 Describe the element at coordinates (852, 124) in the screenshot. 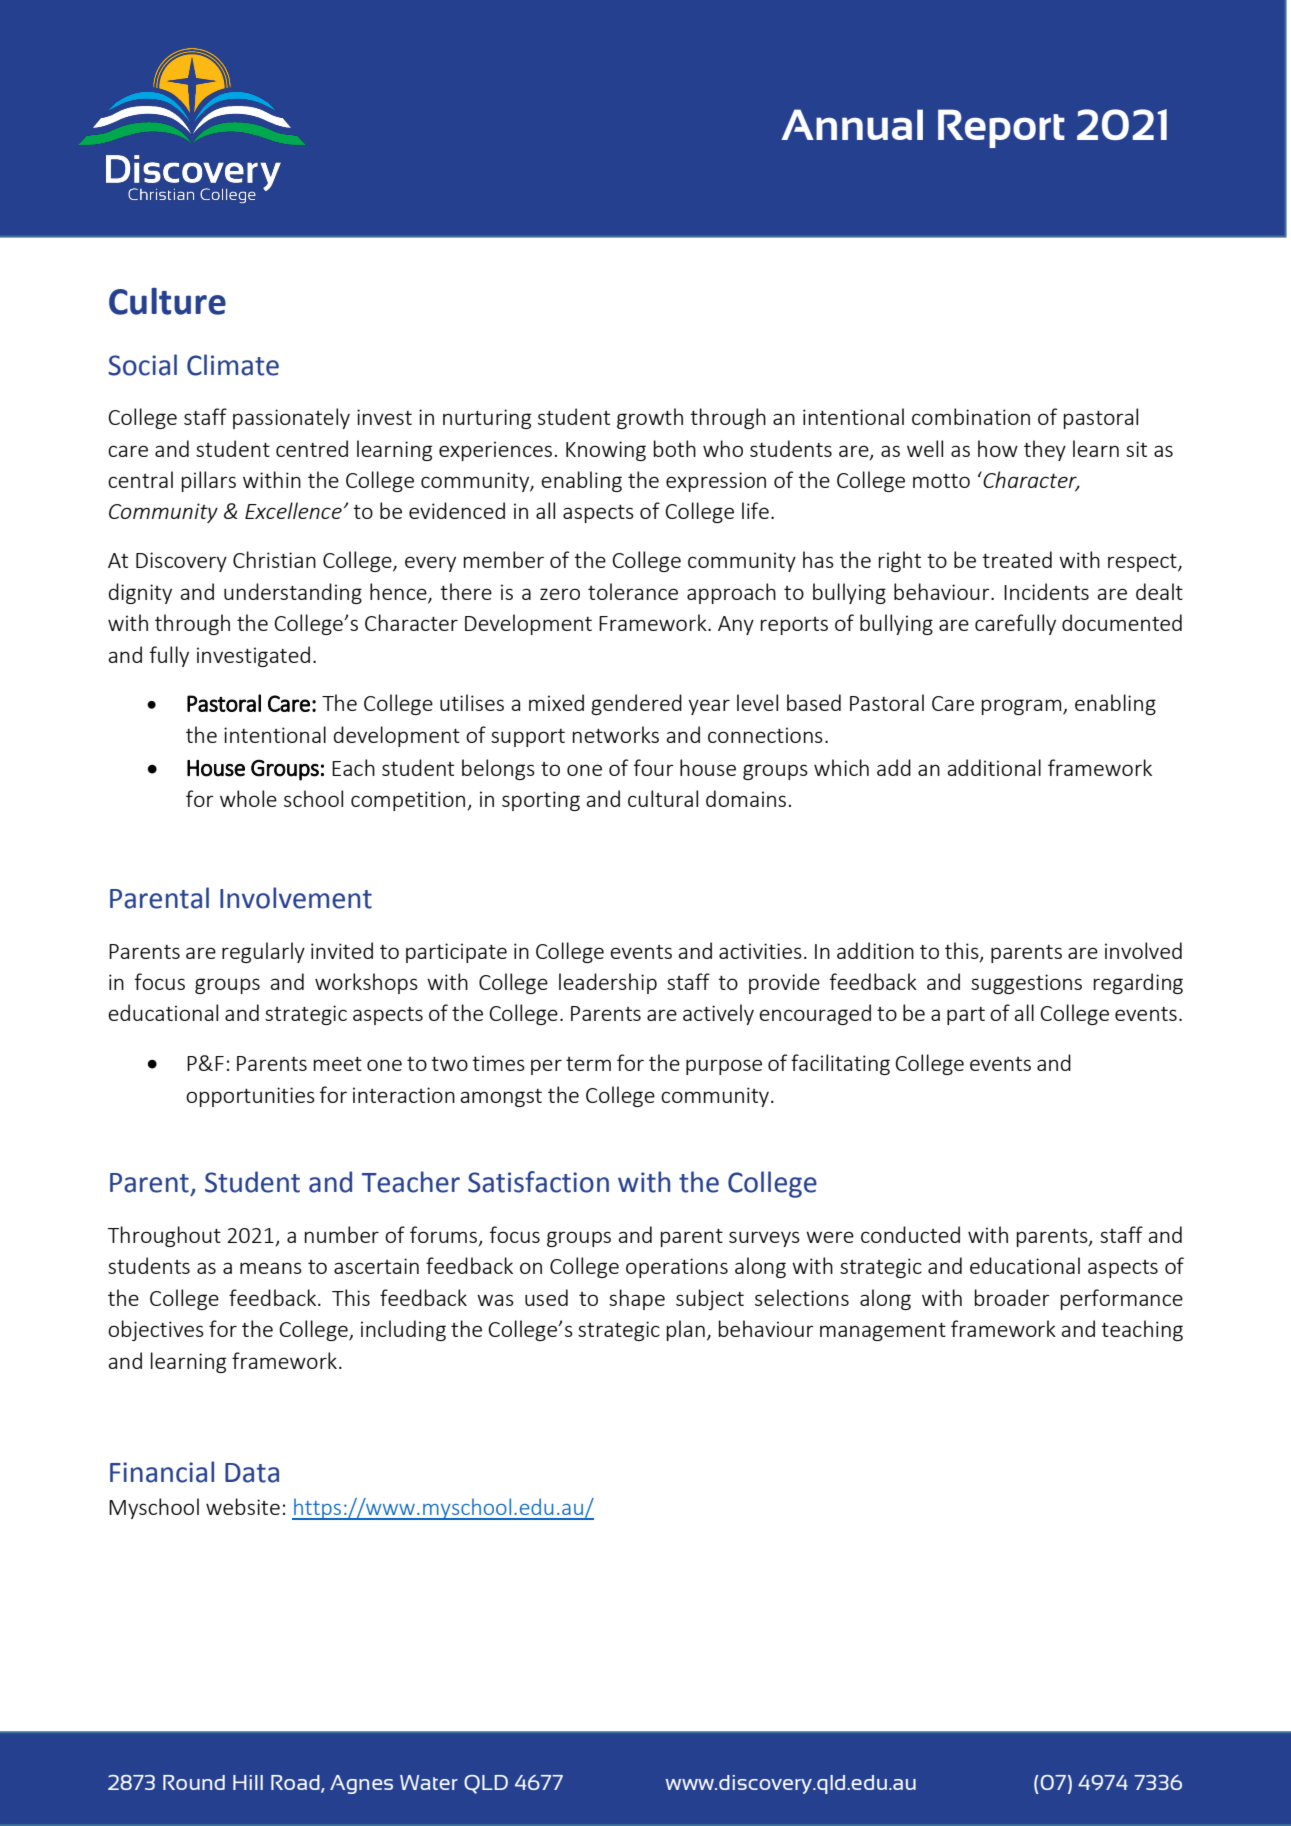

I see `Annual` at that location.
